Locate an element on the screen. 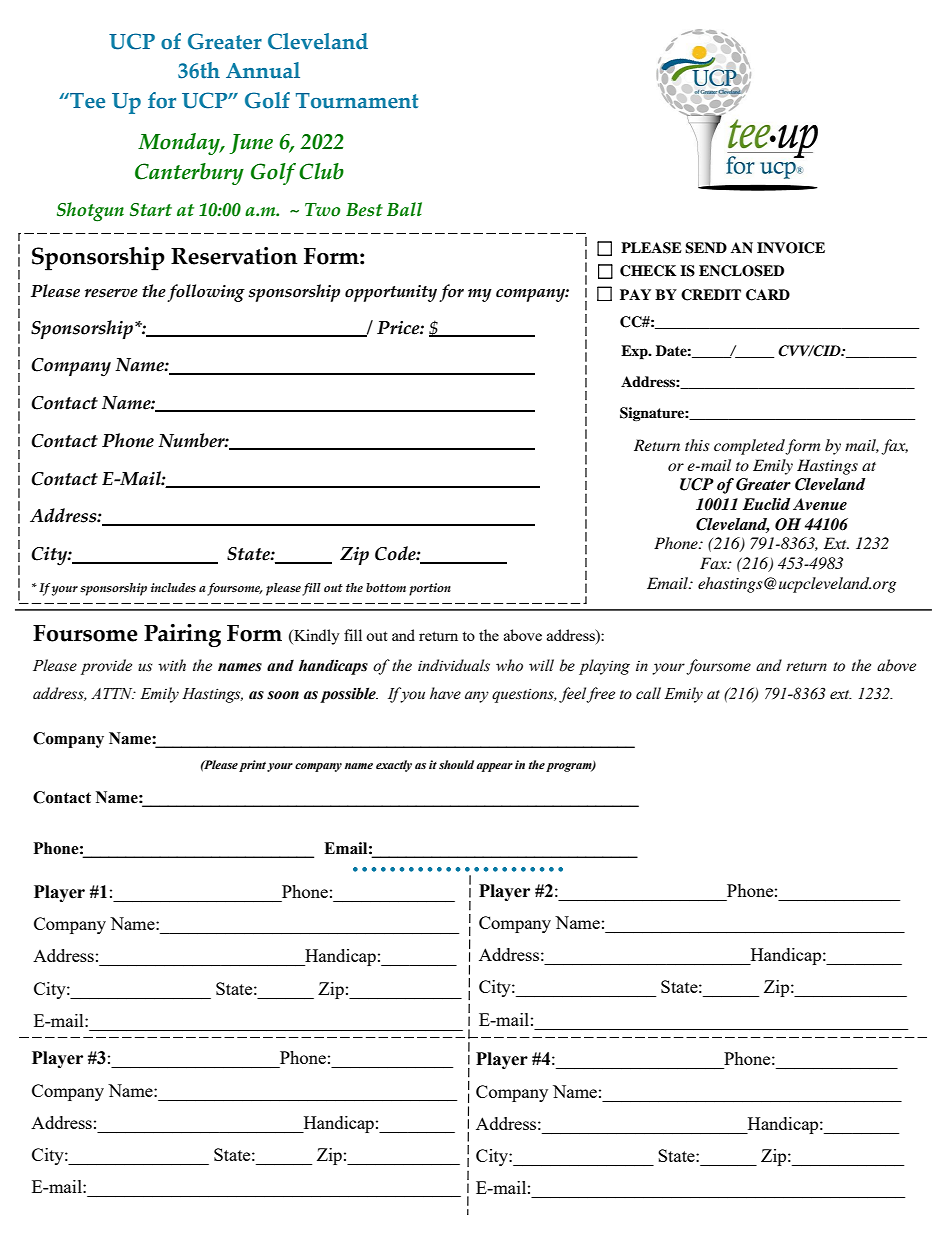 This screenshot has width=952, height=1233. following is located at coordinates (206, 293).
